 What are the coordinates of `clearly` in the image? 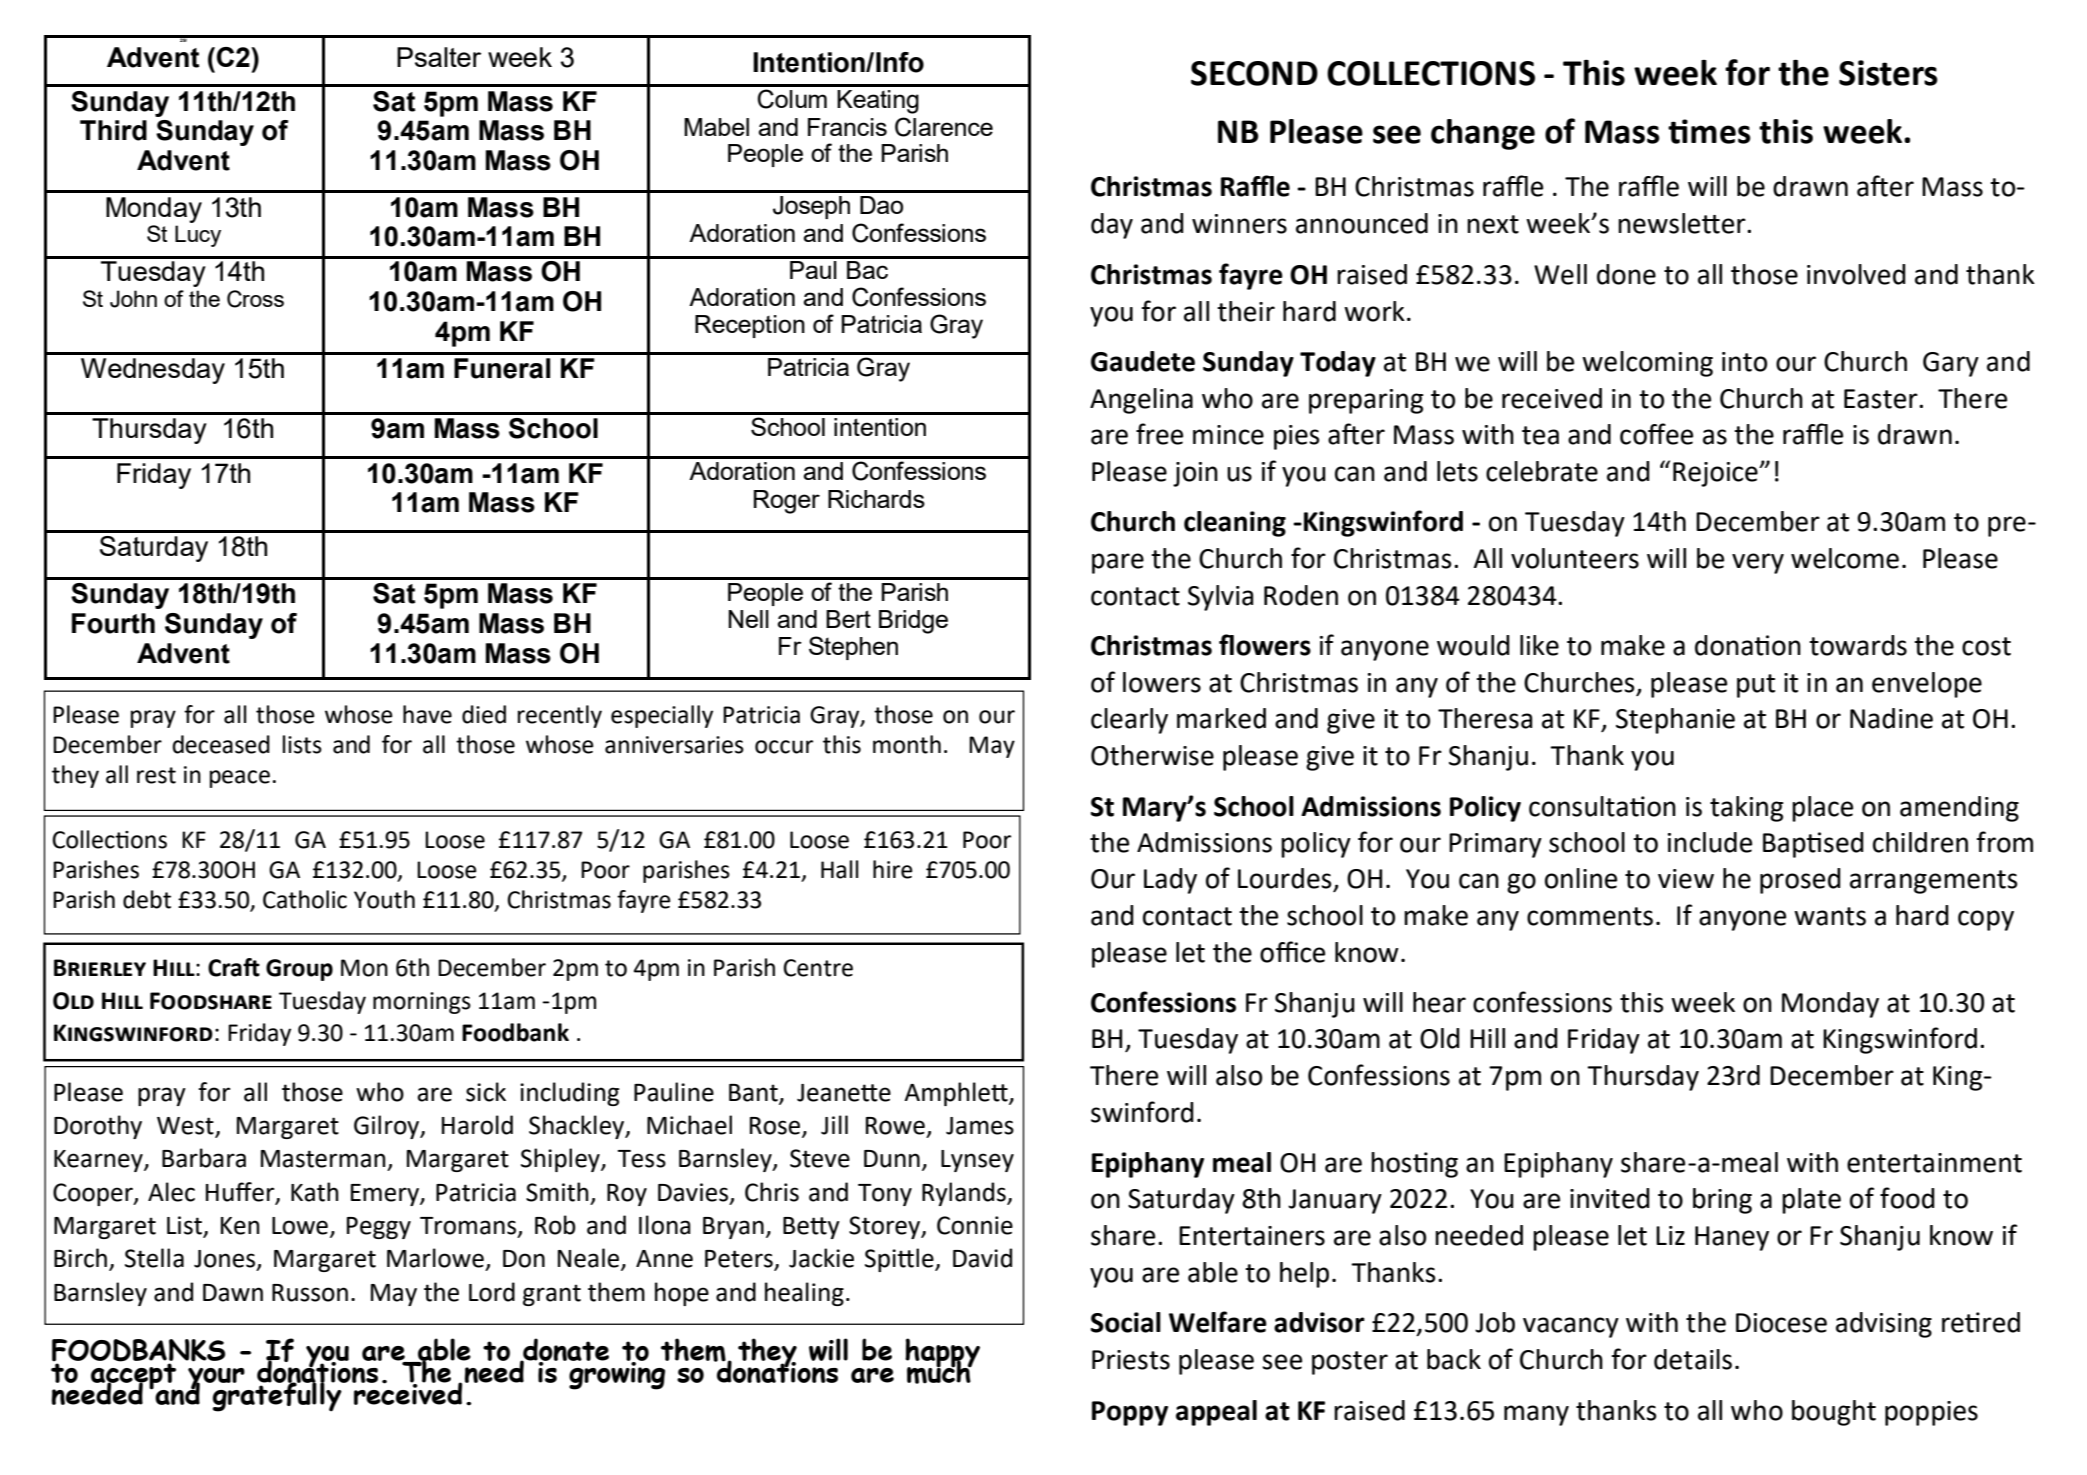 It's located at (1129, 721).
